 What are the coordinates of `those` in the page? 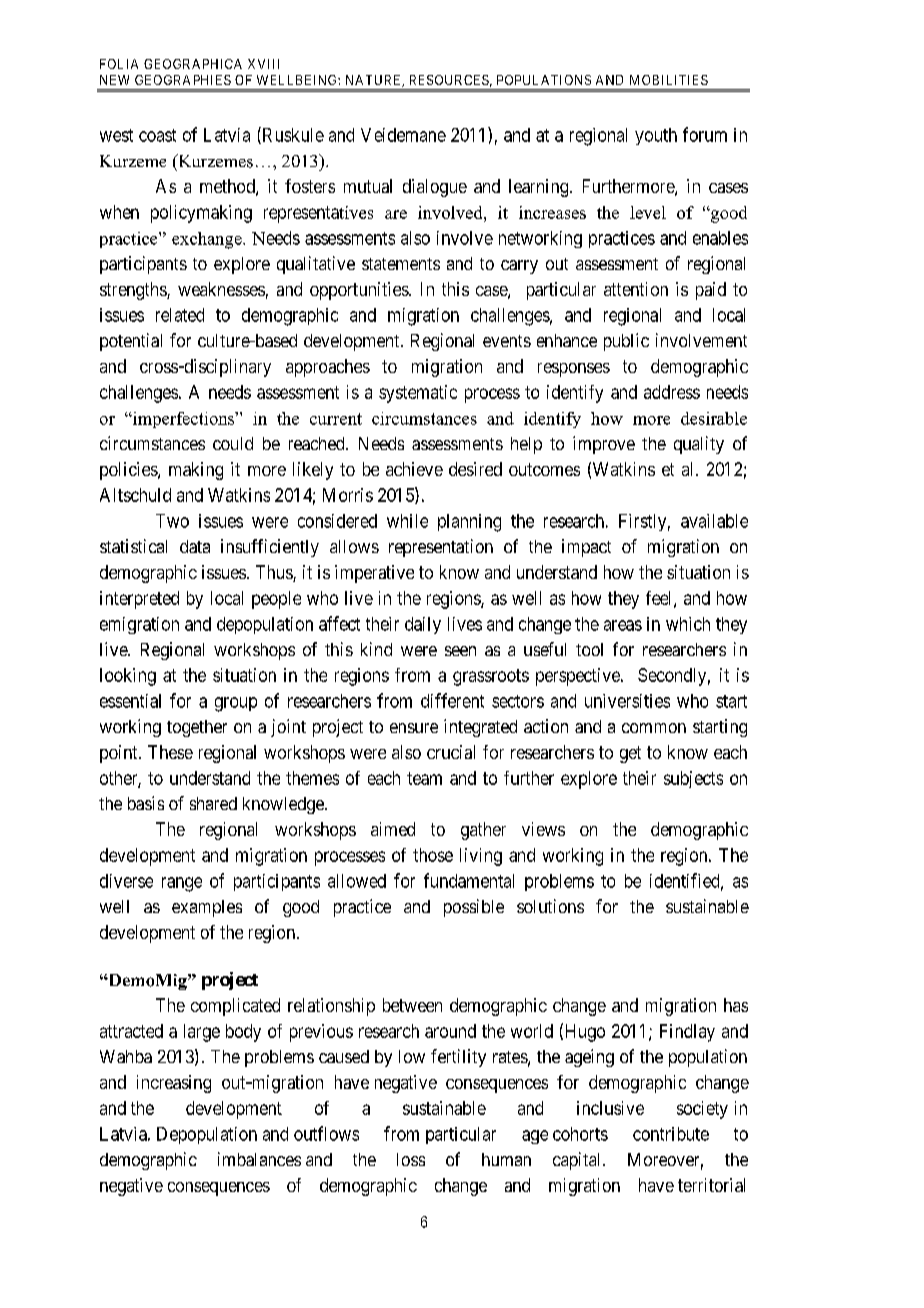 It's located at (433, 855).
